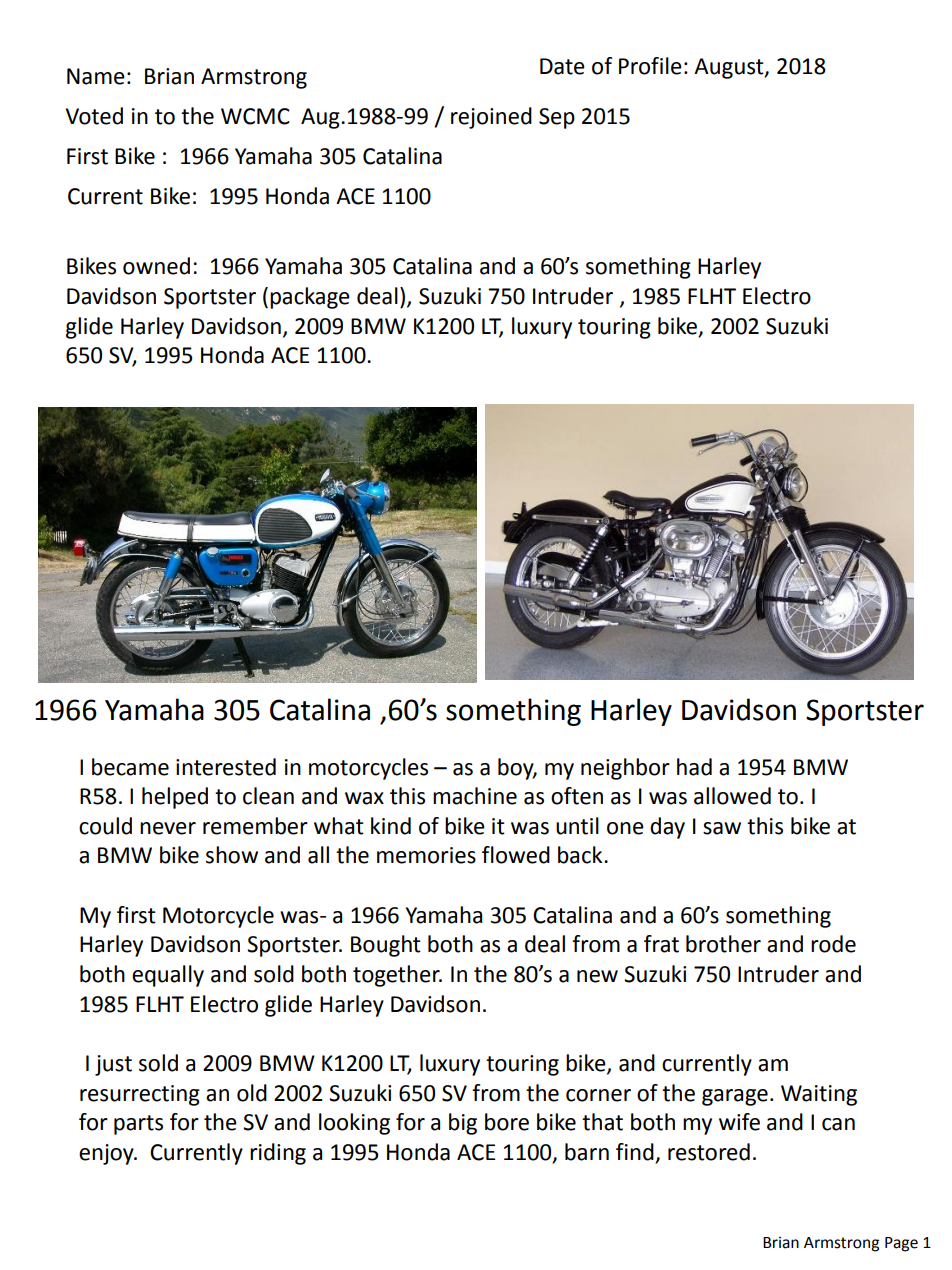  I want to click on package, so click(310, 298).
